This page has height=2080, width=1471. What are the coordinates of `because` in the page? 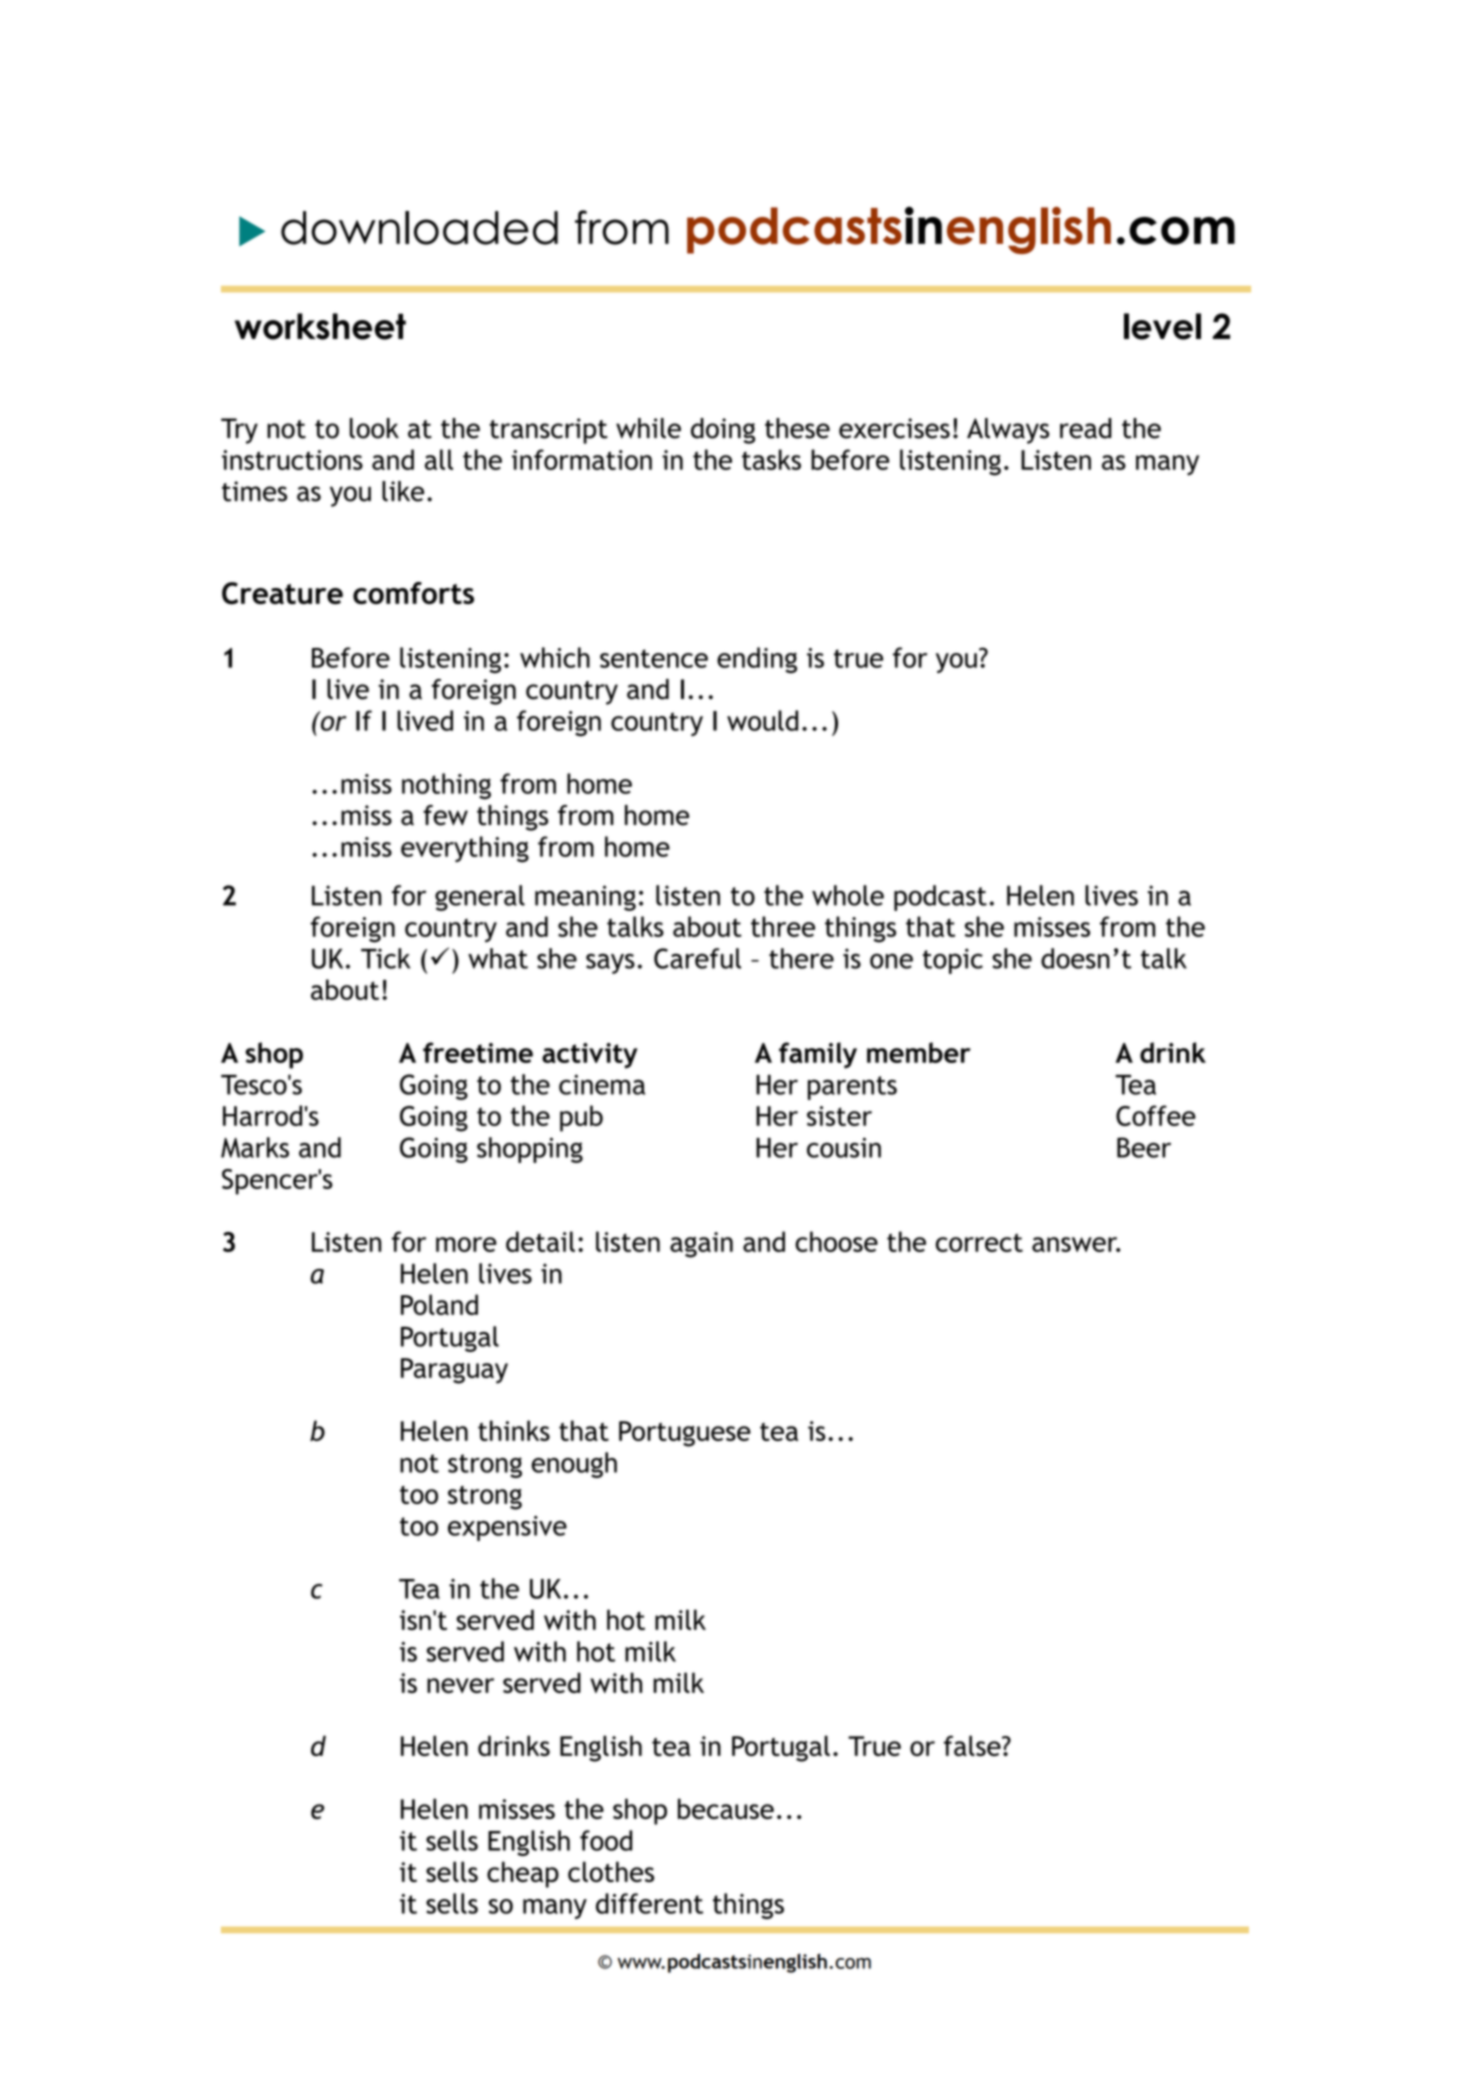 It's located at (726, 1808).
